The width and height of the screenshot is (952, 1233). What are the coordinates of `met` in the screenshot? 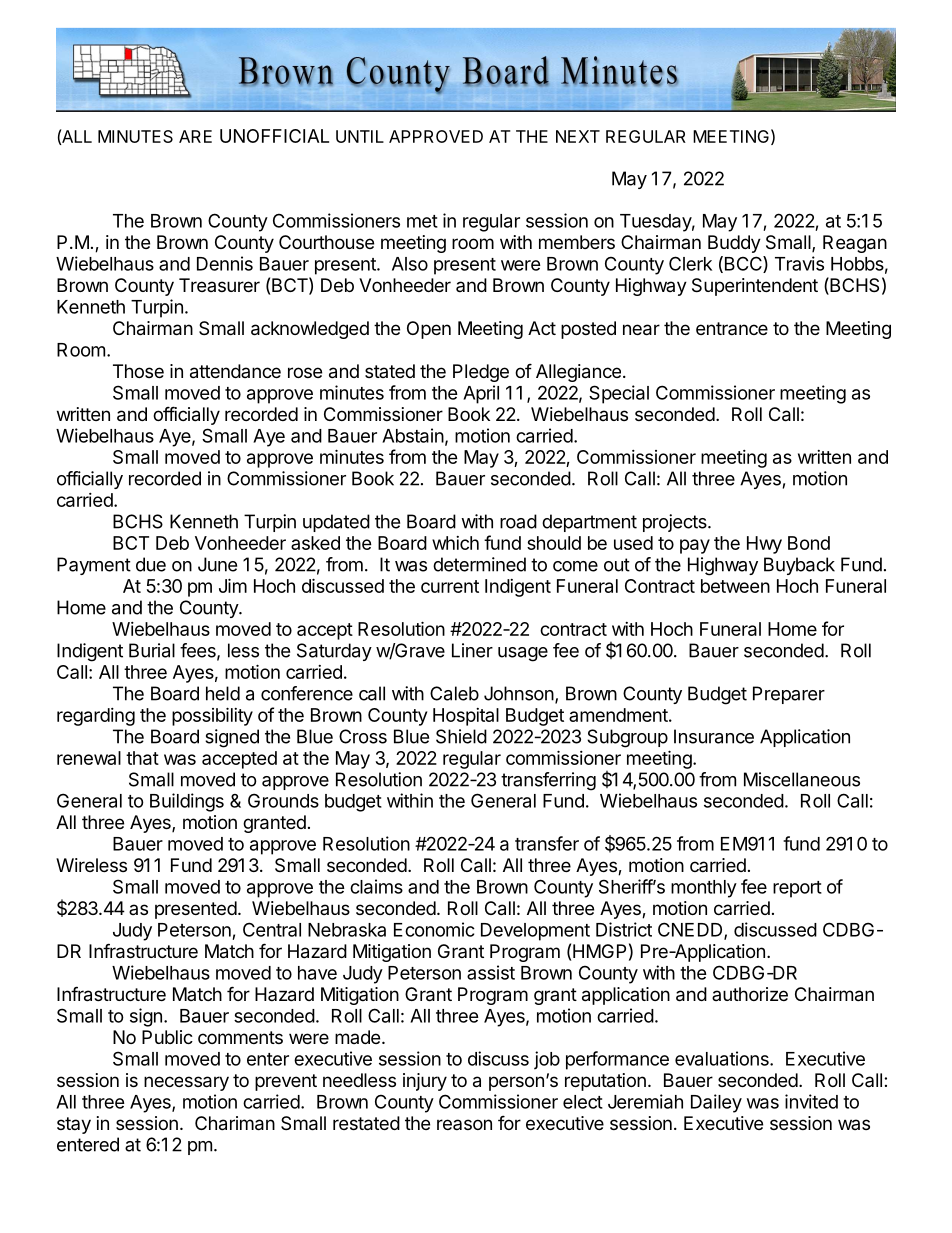 It's located at (422, 221).
